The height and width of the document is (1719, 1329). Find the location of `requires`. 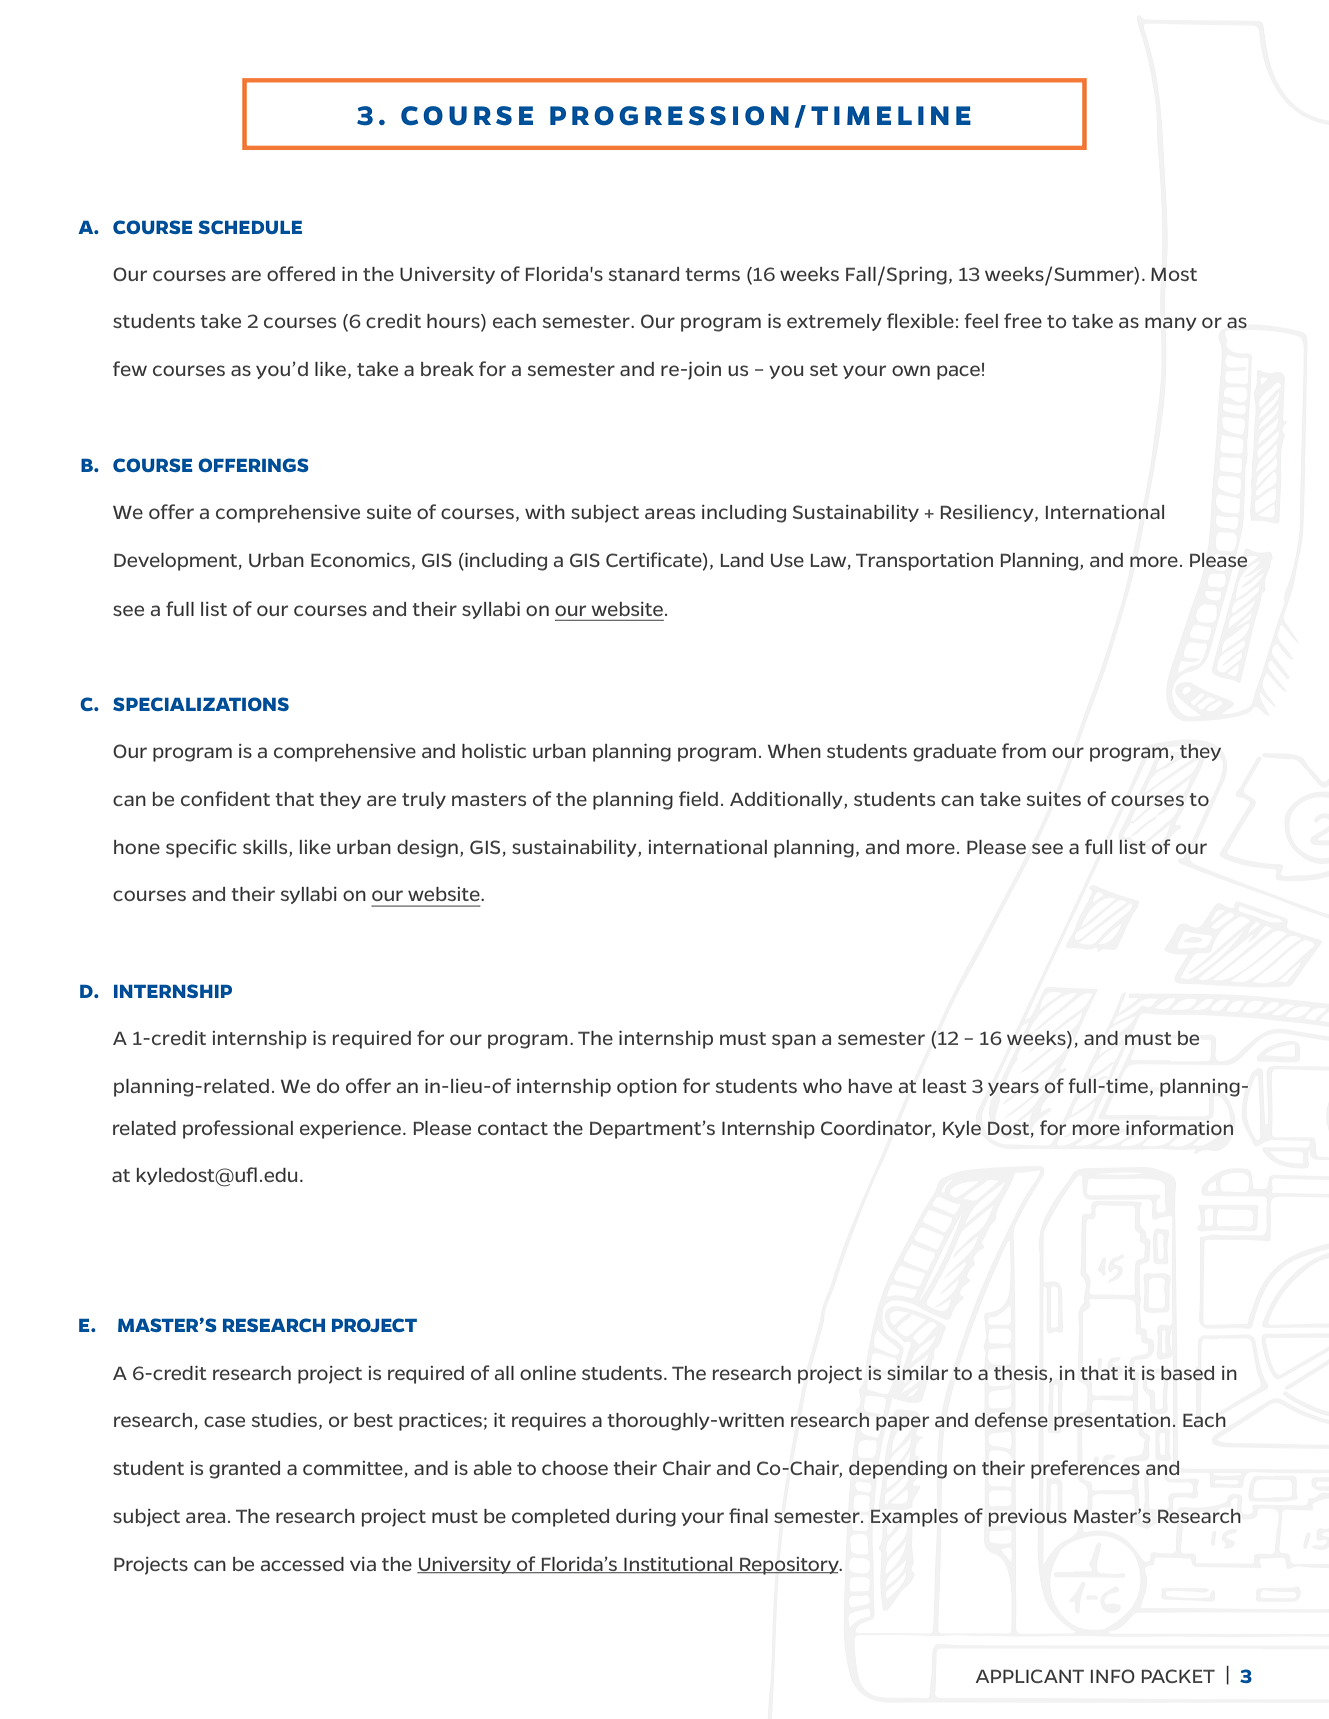

requires is located at coordinates (549, 1422).
